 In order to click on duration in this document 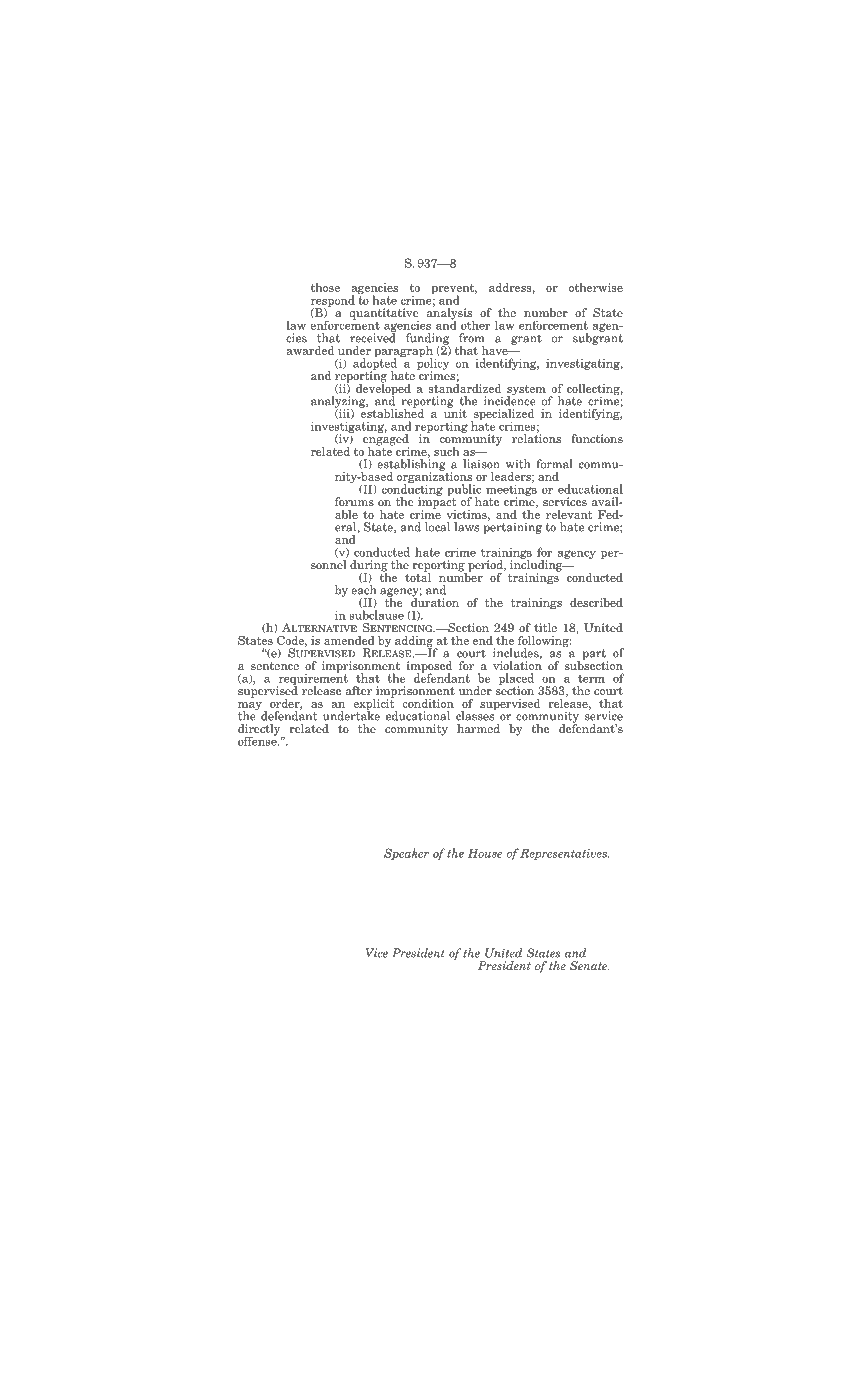, I will do `click(435, 601)`.
